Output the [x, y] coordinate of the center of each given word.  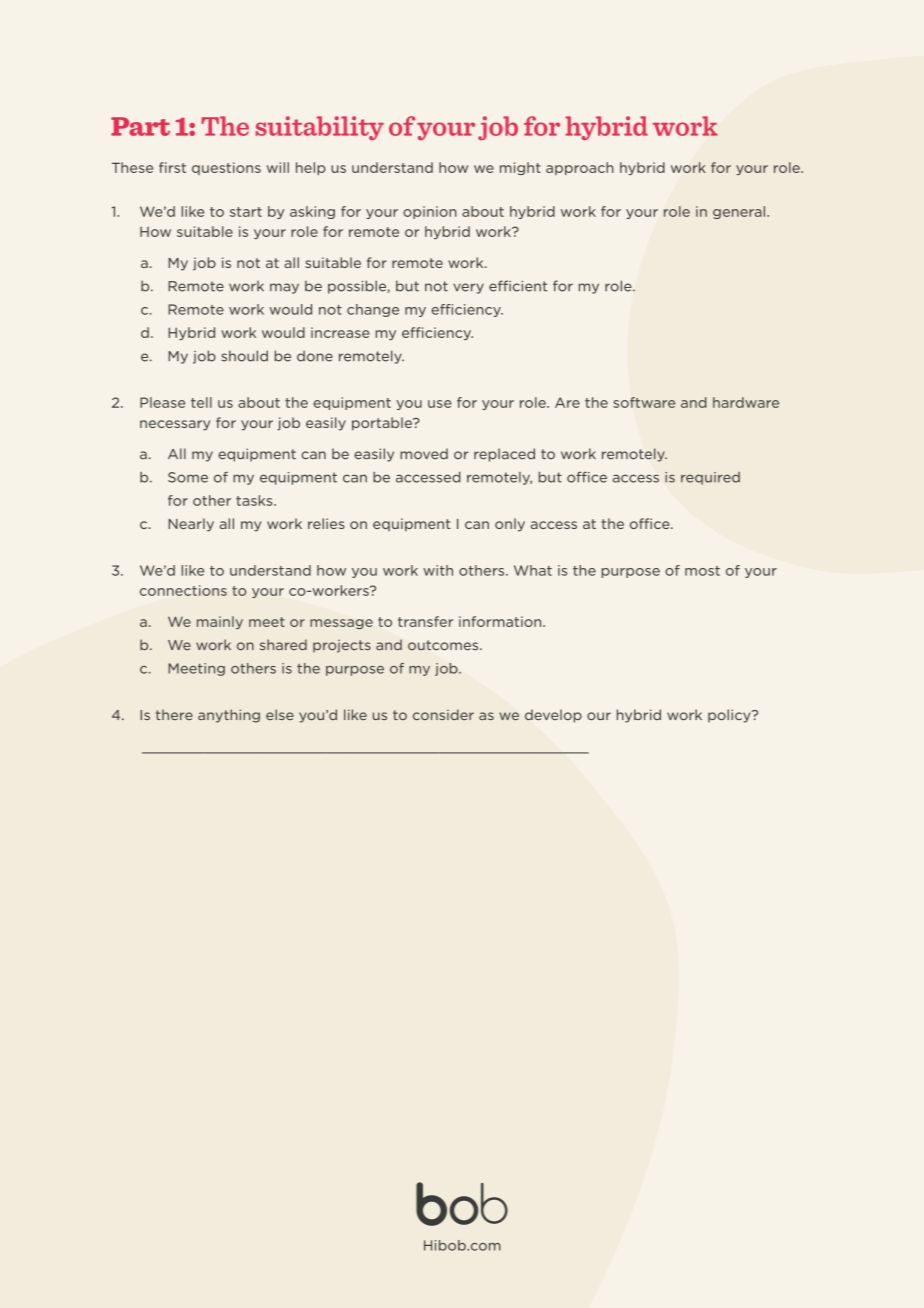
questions [226, 168]
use [440, 404]
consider [443, 714]
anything [229, 716]
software [644, 402]
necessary [175, 425]
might [520, 168]
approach [580, 168]
